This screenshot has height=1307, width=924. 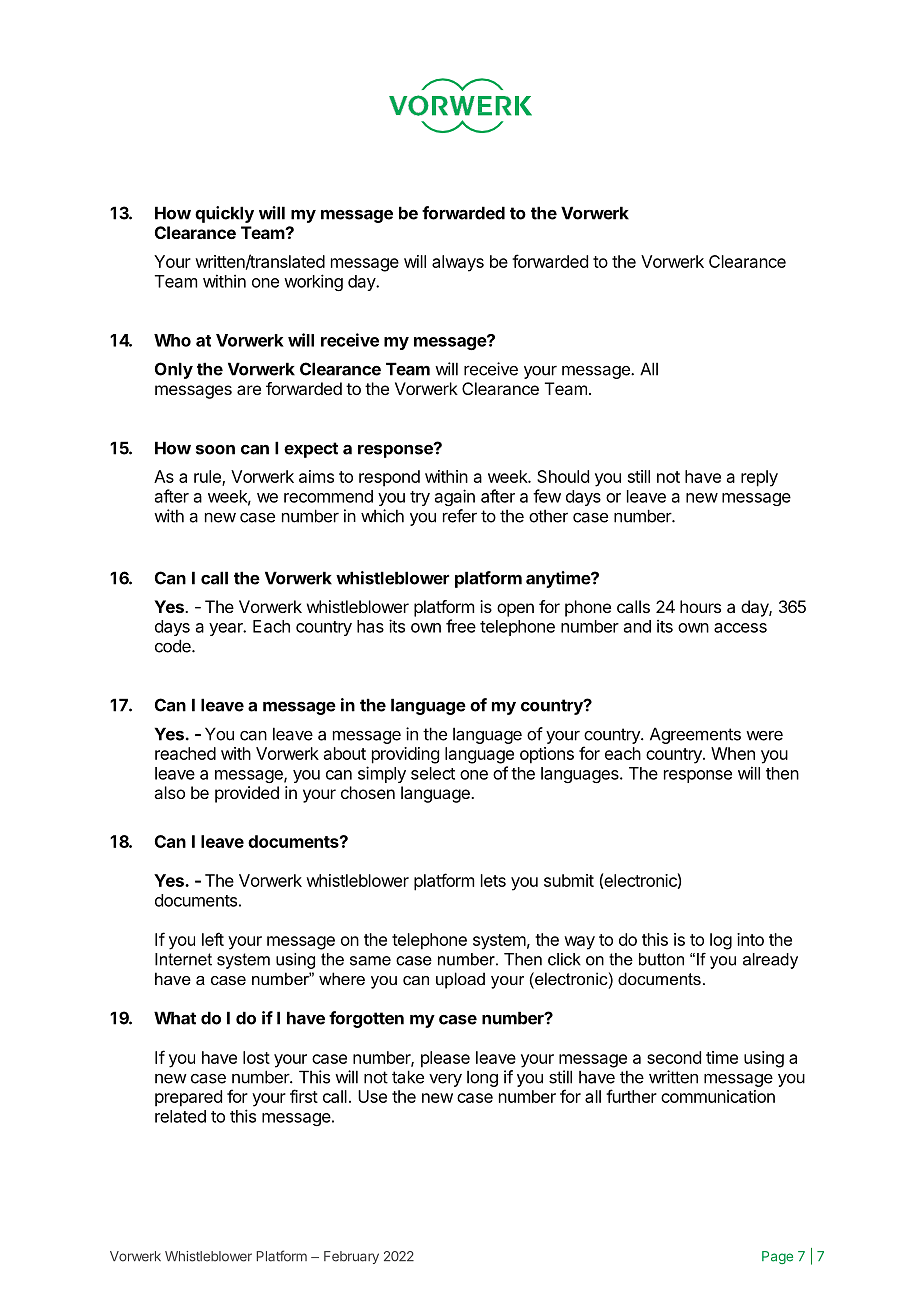 What do you see at coordinates (493, 880) in the screenshot?
I see `lets` at bounding box center [493, 880].
